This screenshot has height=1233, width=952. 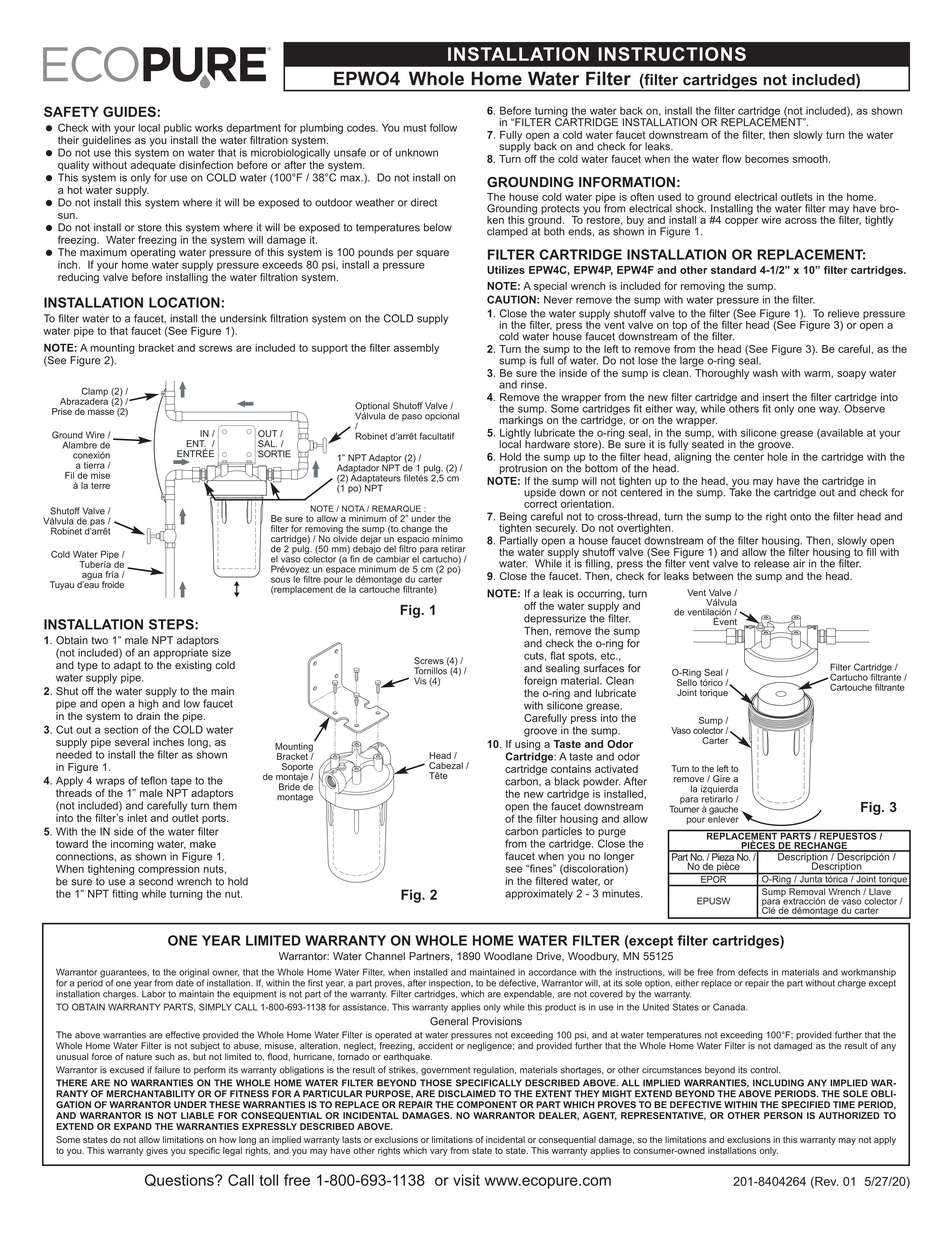 What do you see at coordinates (740, 491) in the screenshot?
I see `Take` at bounding box center [740, 491].
